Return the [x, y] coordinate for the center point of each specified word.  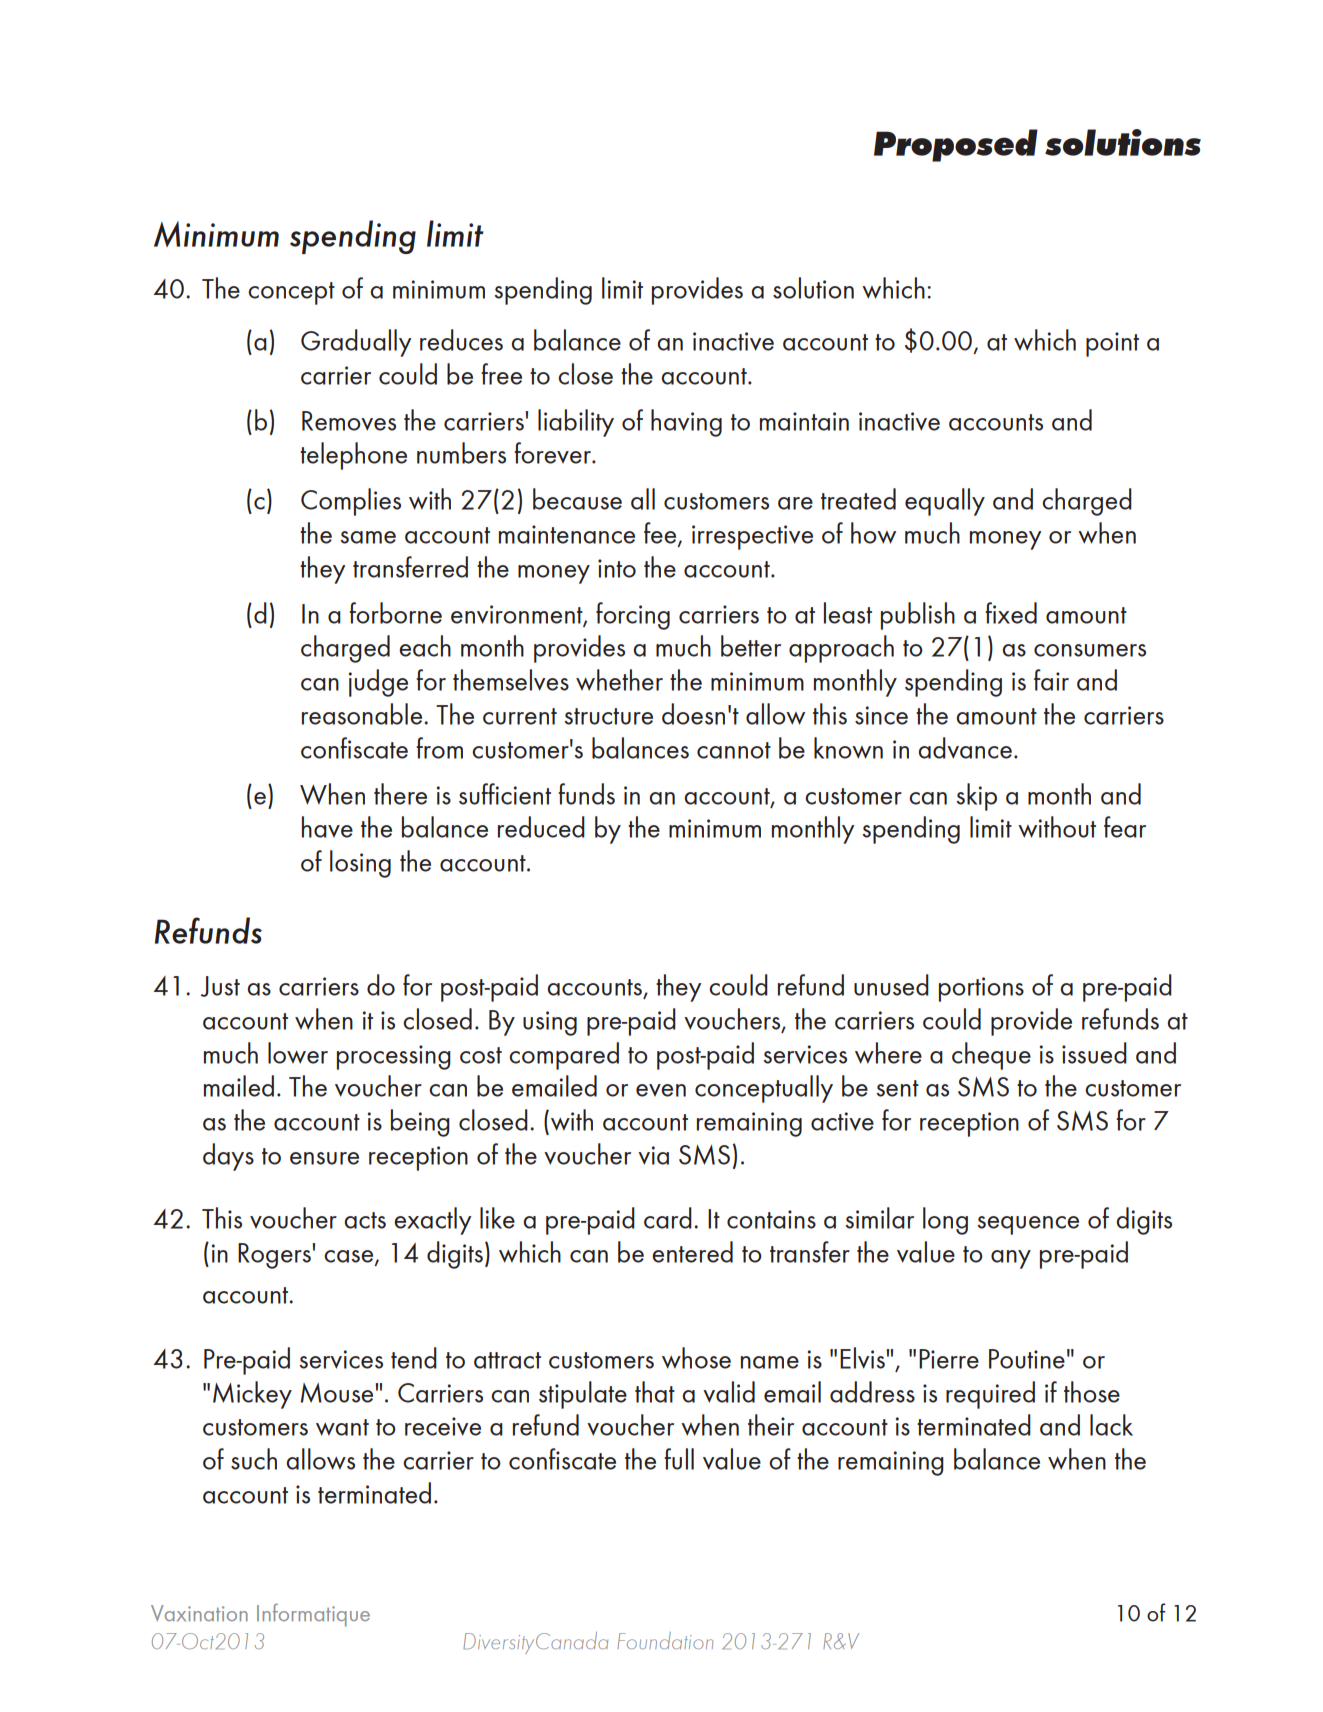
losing [360, 864]
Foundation [665, 1640]
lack [1111, 1425]
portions [981, 989]
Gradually [356, 343]
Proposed [956, 145]
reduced [541, 827]
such [254, 1459]
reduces [461, 340]
